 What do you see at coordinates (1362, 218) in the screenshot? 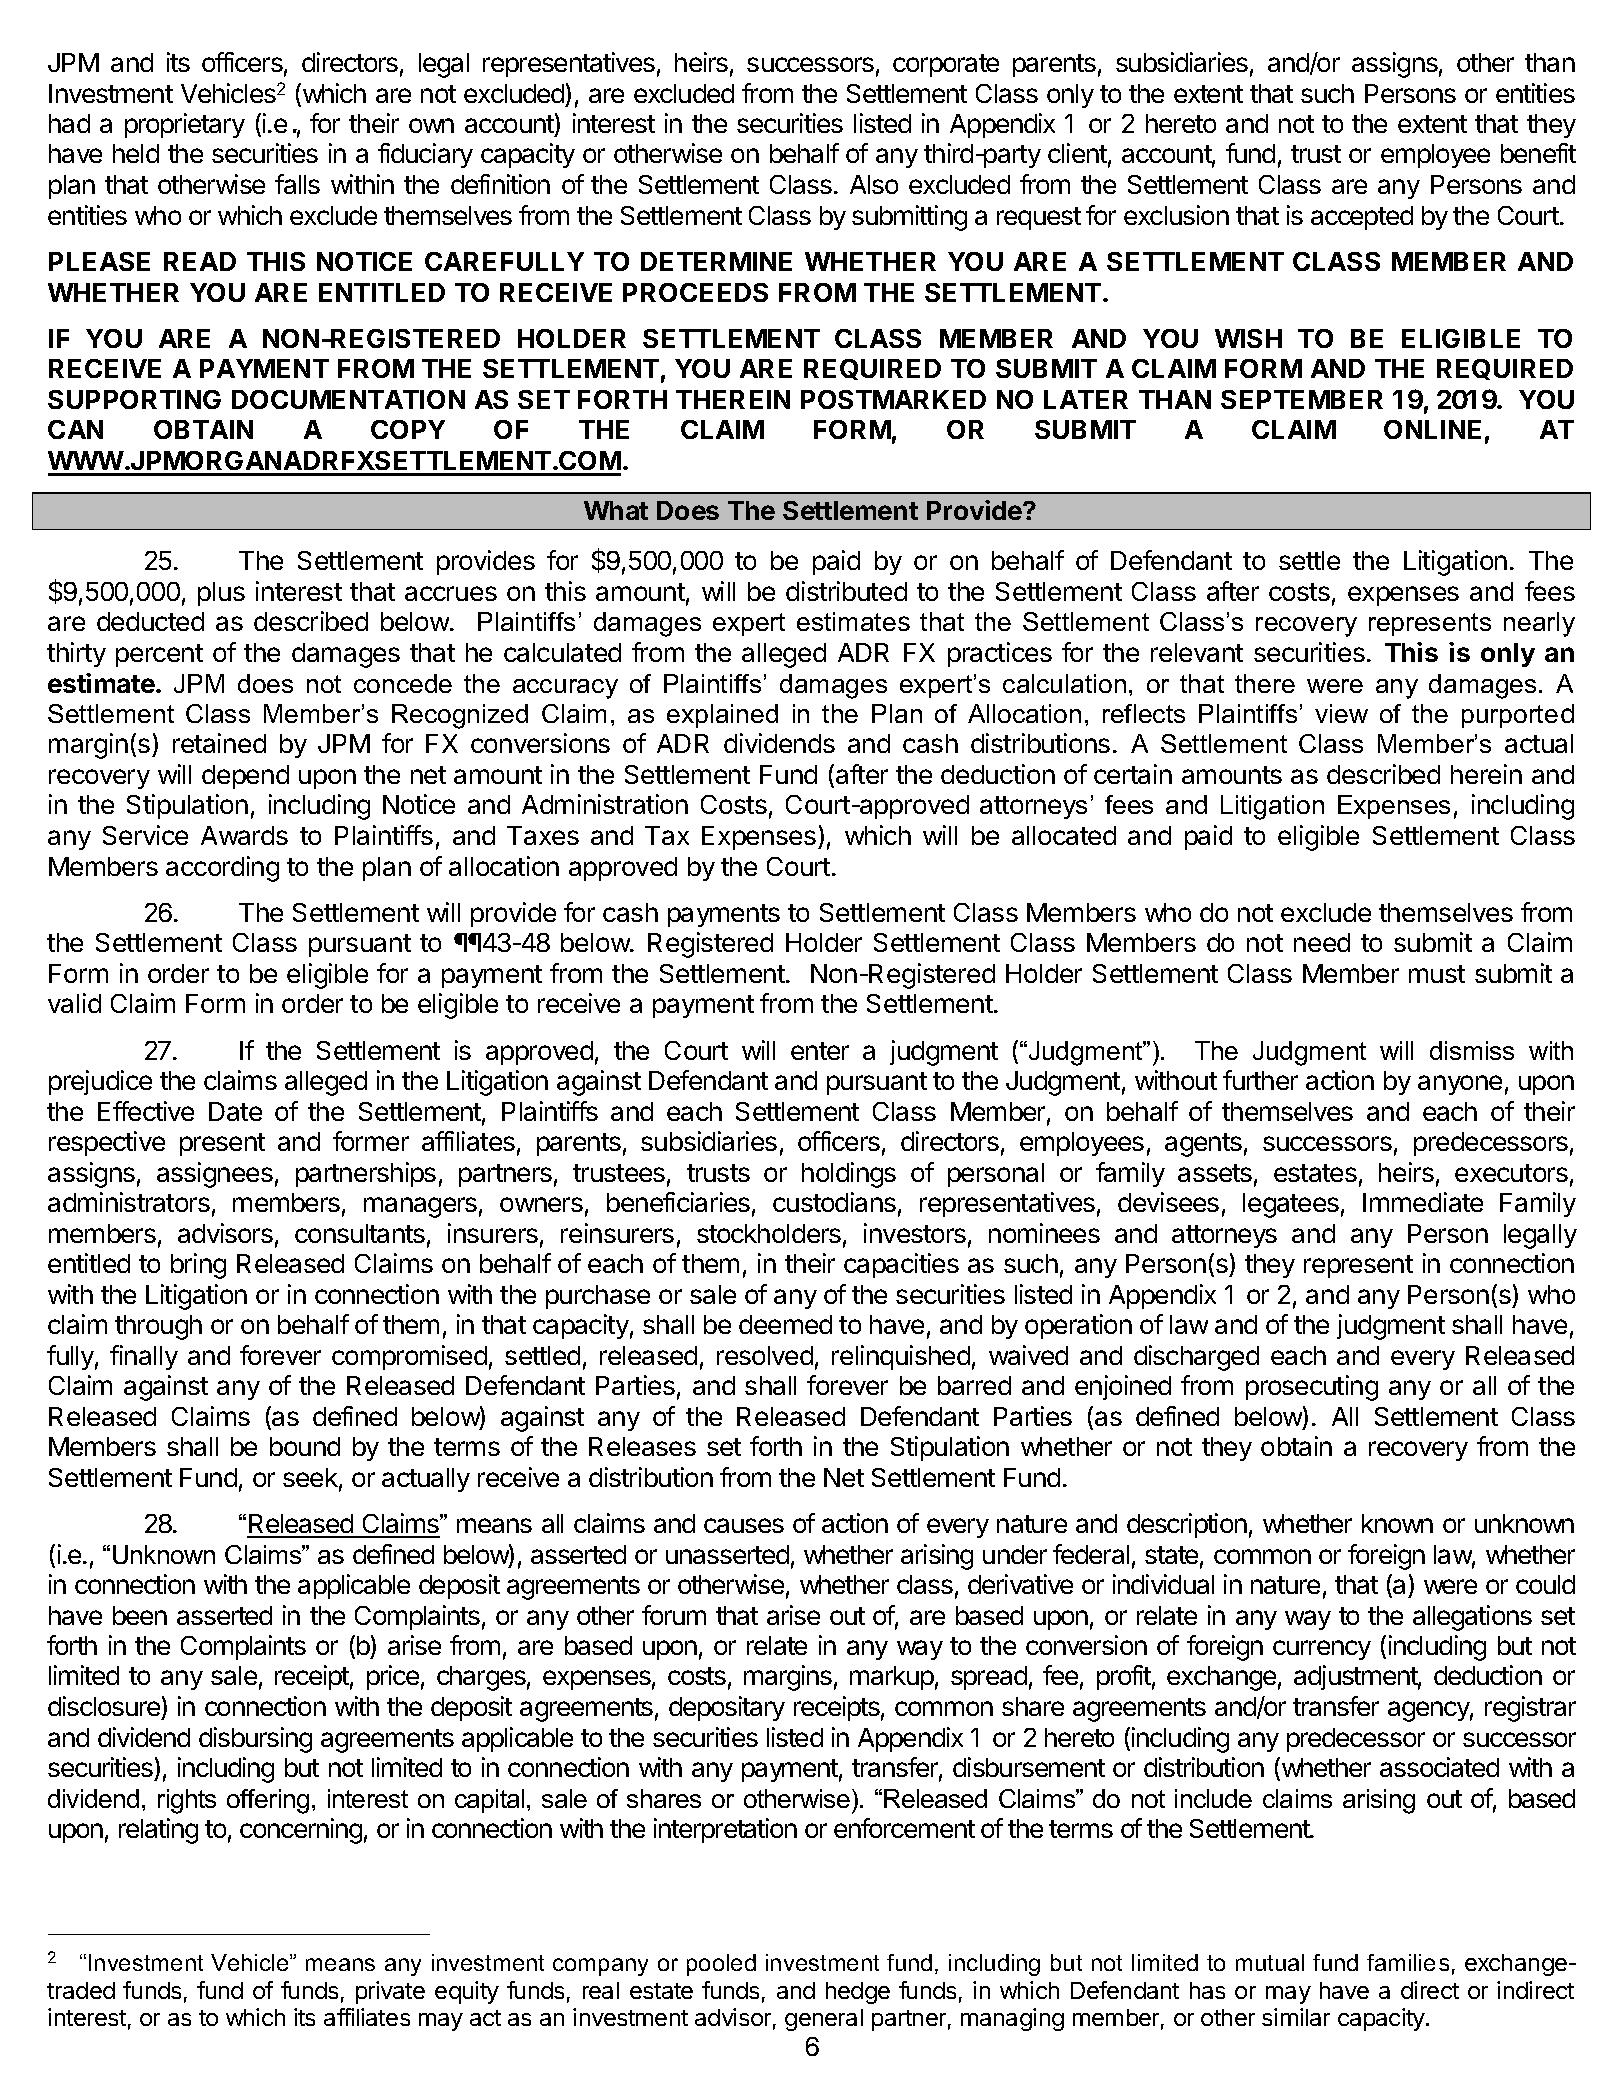
I see `accepted` at bounding box center [1362, 218].
